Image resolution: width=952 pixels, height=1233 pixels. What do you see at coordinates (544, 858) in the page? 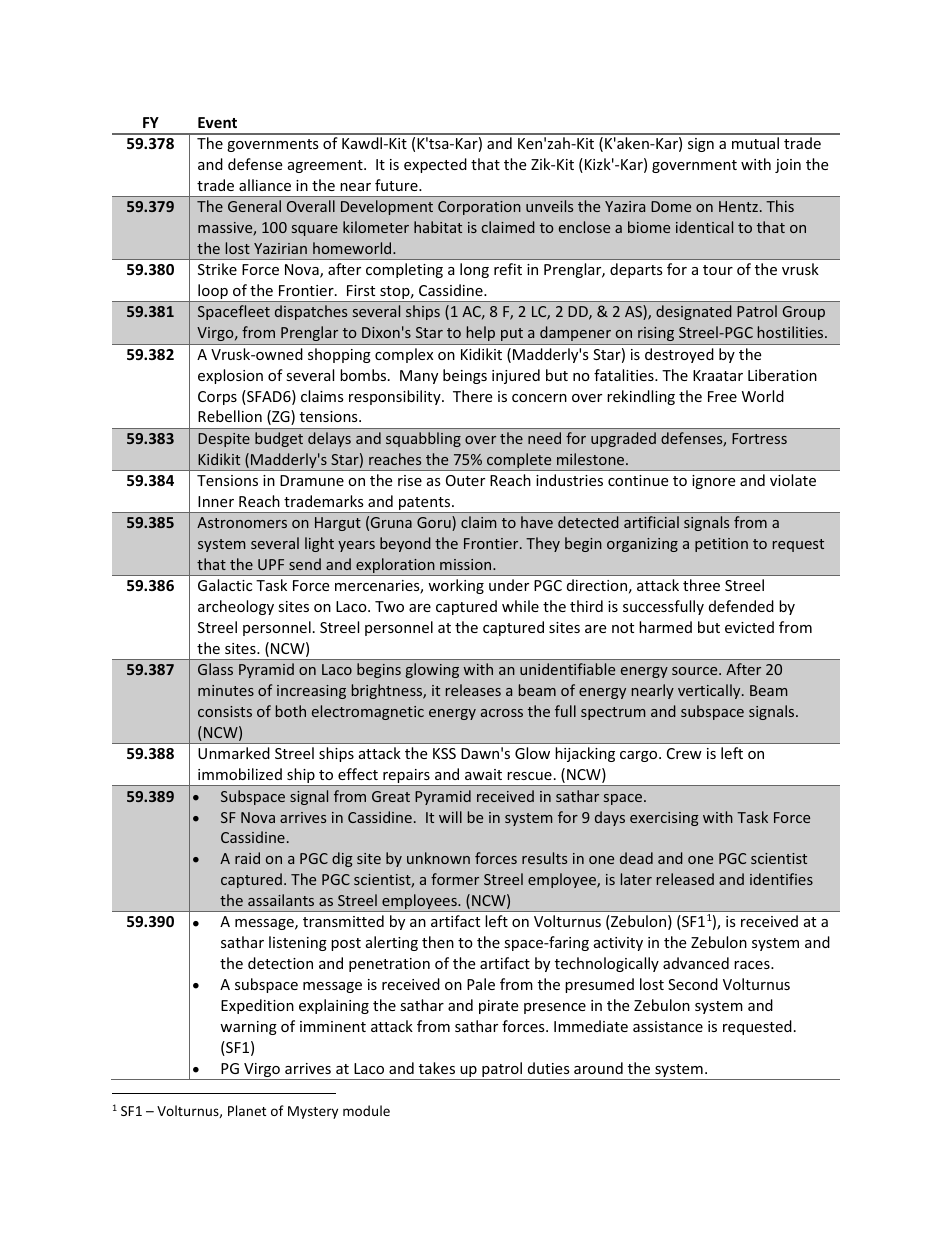
I see `results` at bounding box center [544, 858].
